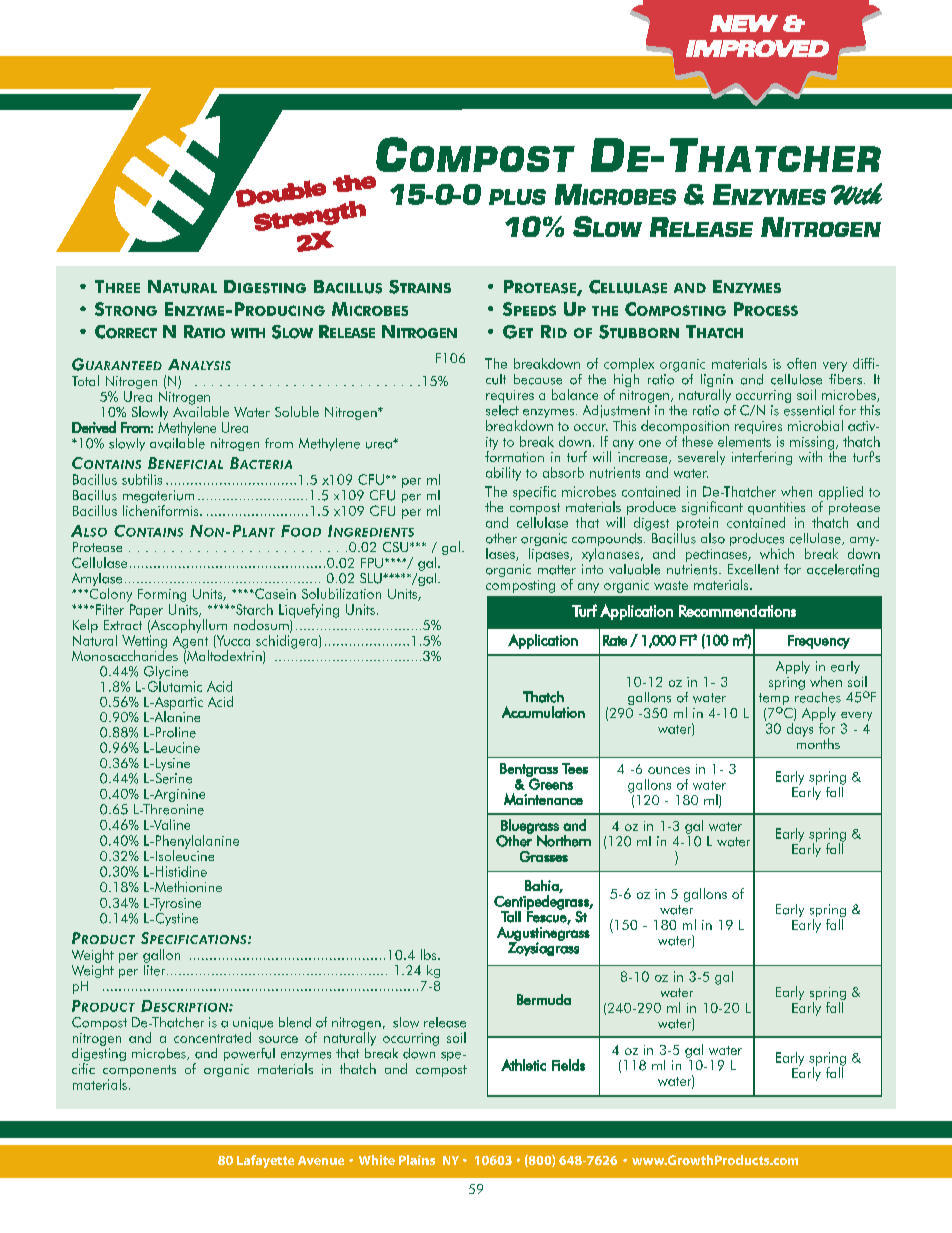  What do you see at coordinates (818, 696) in the screenshot?
I see `reaches` at bounding box center [818, 696].
